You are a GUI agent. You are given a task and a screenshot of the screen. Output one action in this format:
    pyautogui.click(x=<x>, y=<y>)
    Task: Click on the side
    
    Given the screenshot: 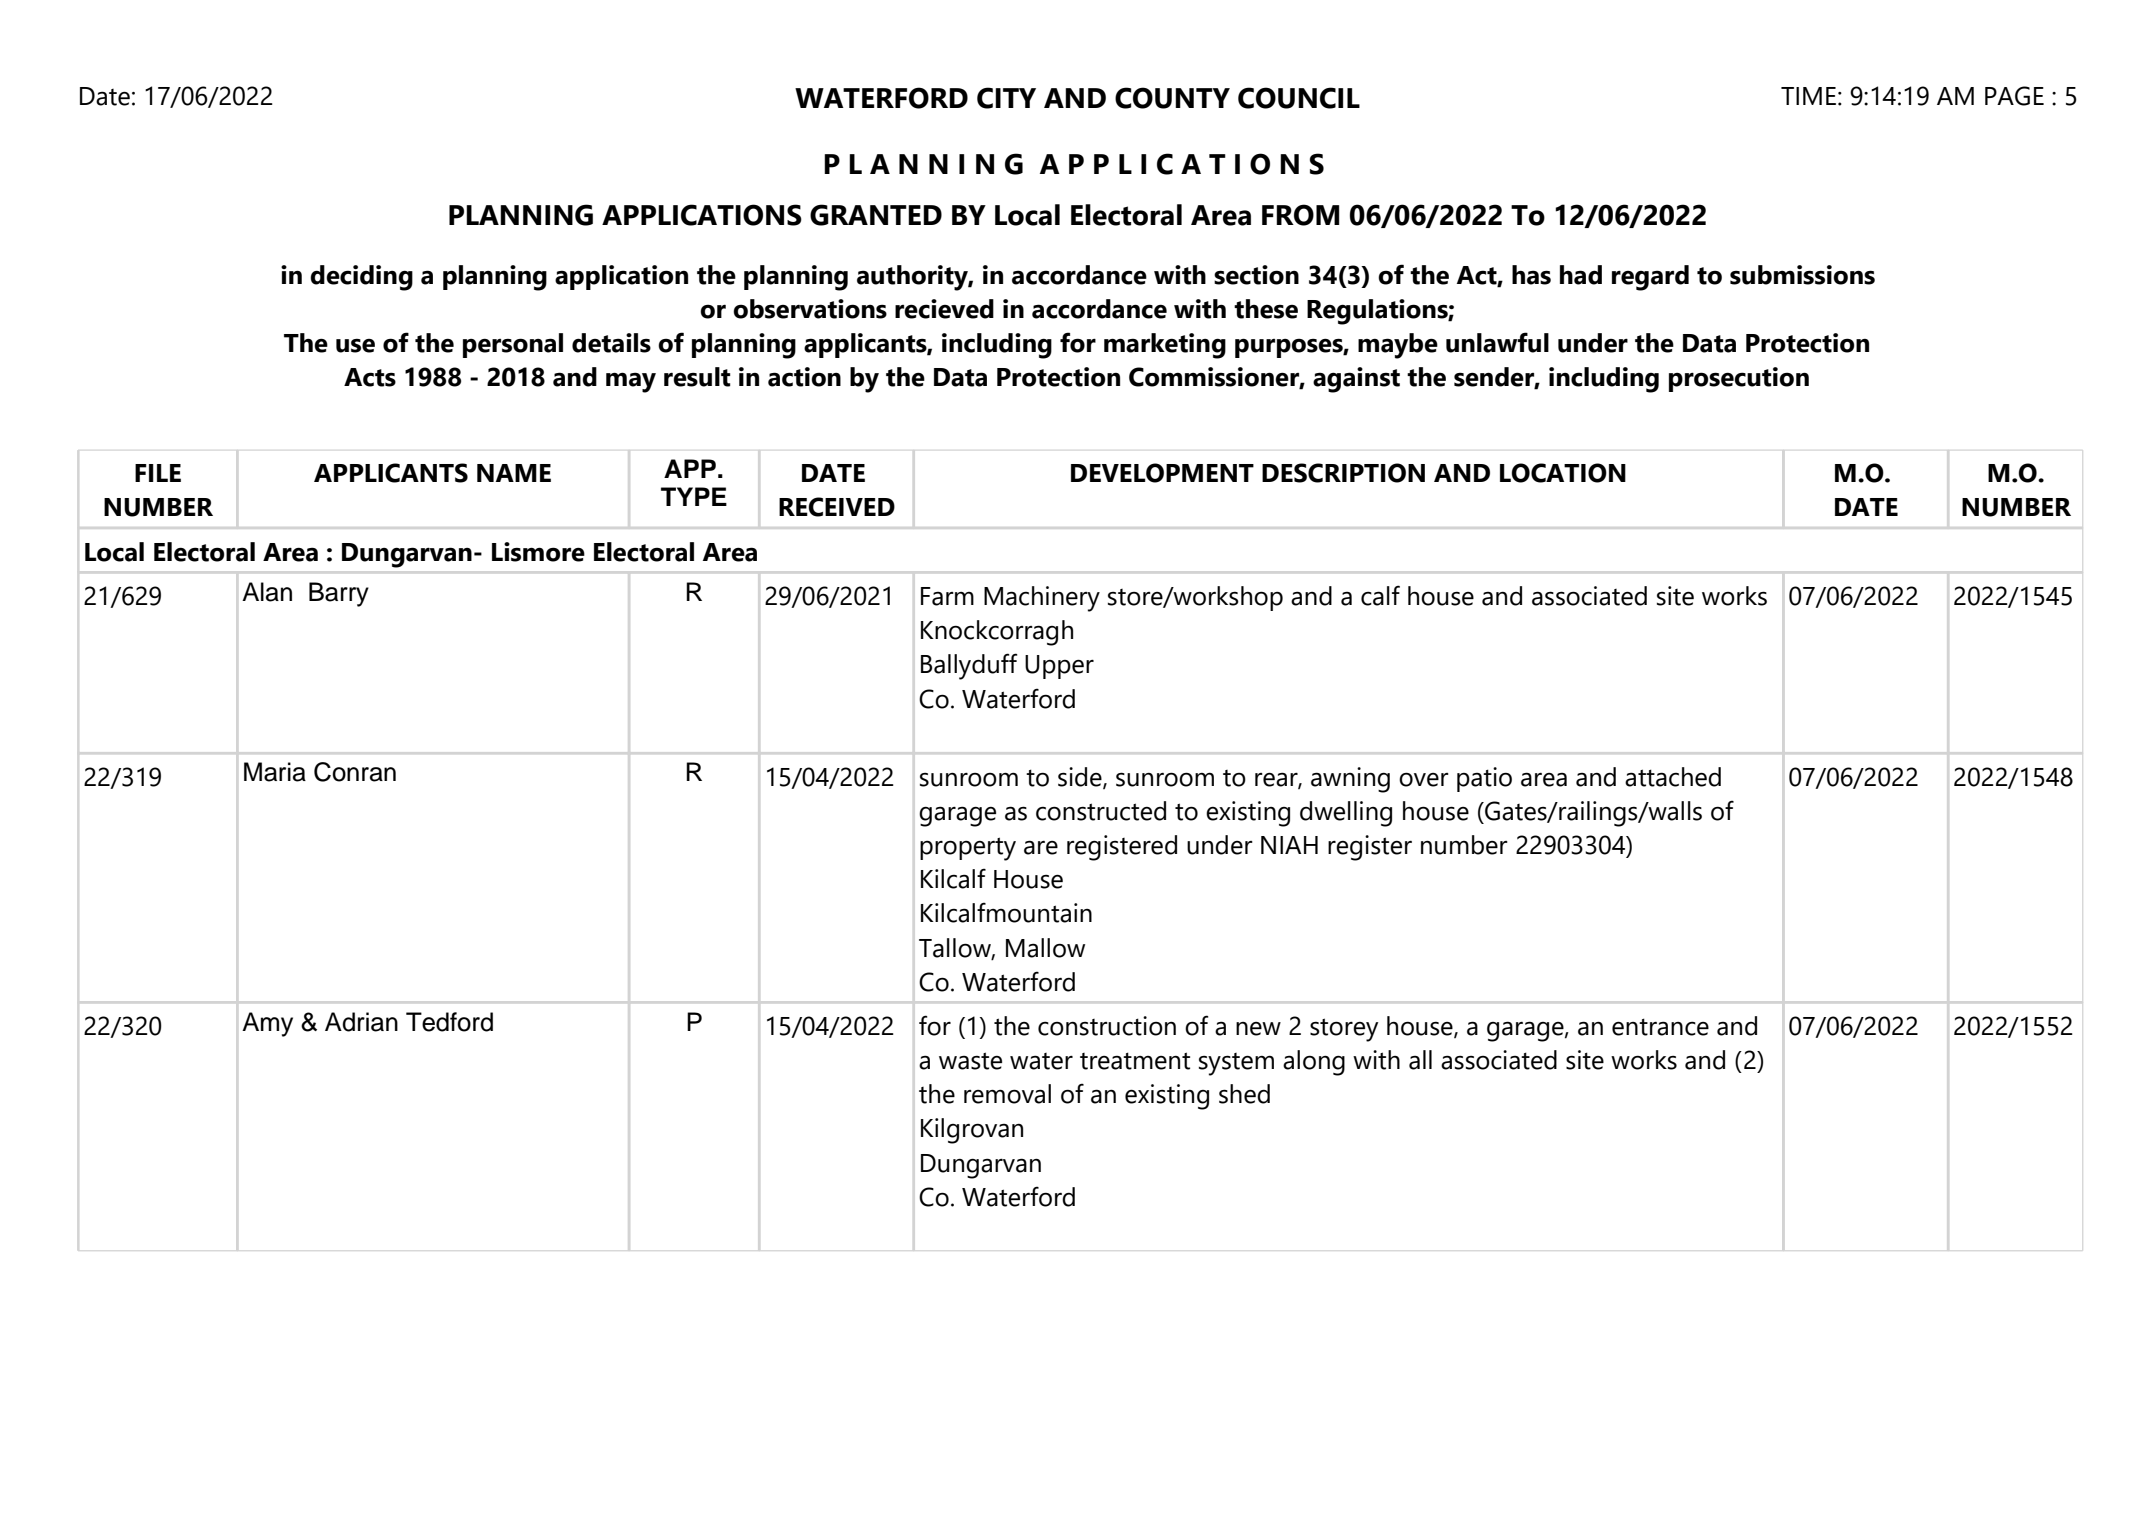 What is the action you would take?
    pyautogui.click(x=1081, y=778)
